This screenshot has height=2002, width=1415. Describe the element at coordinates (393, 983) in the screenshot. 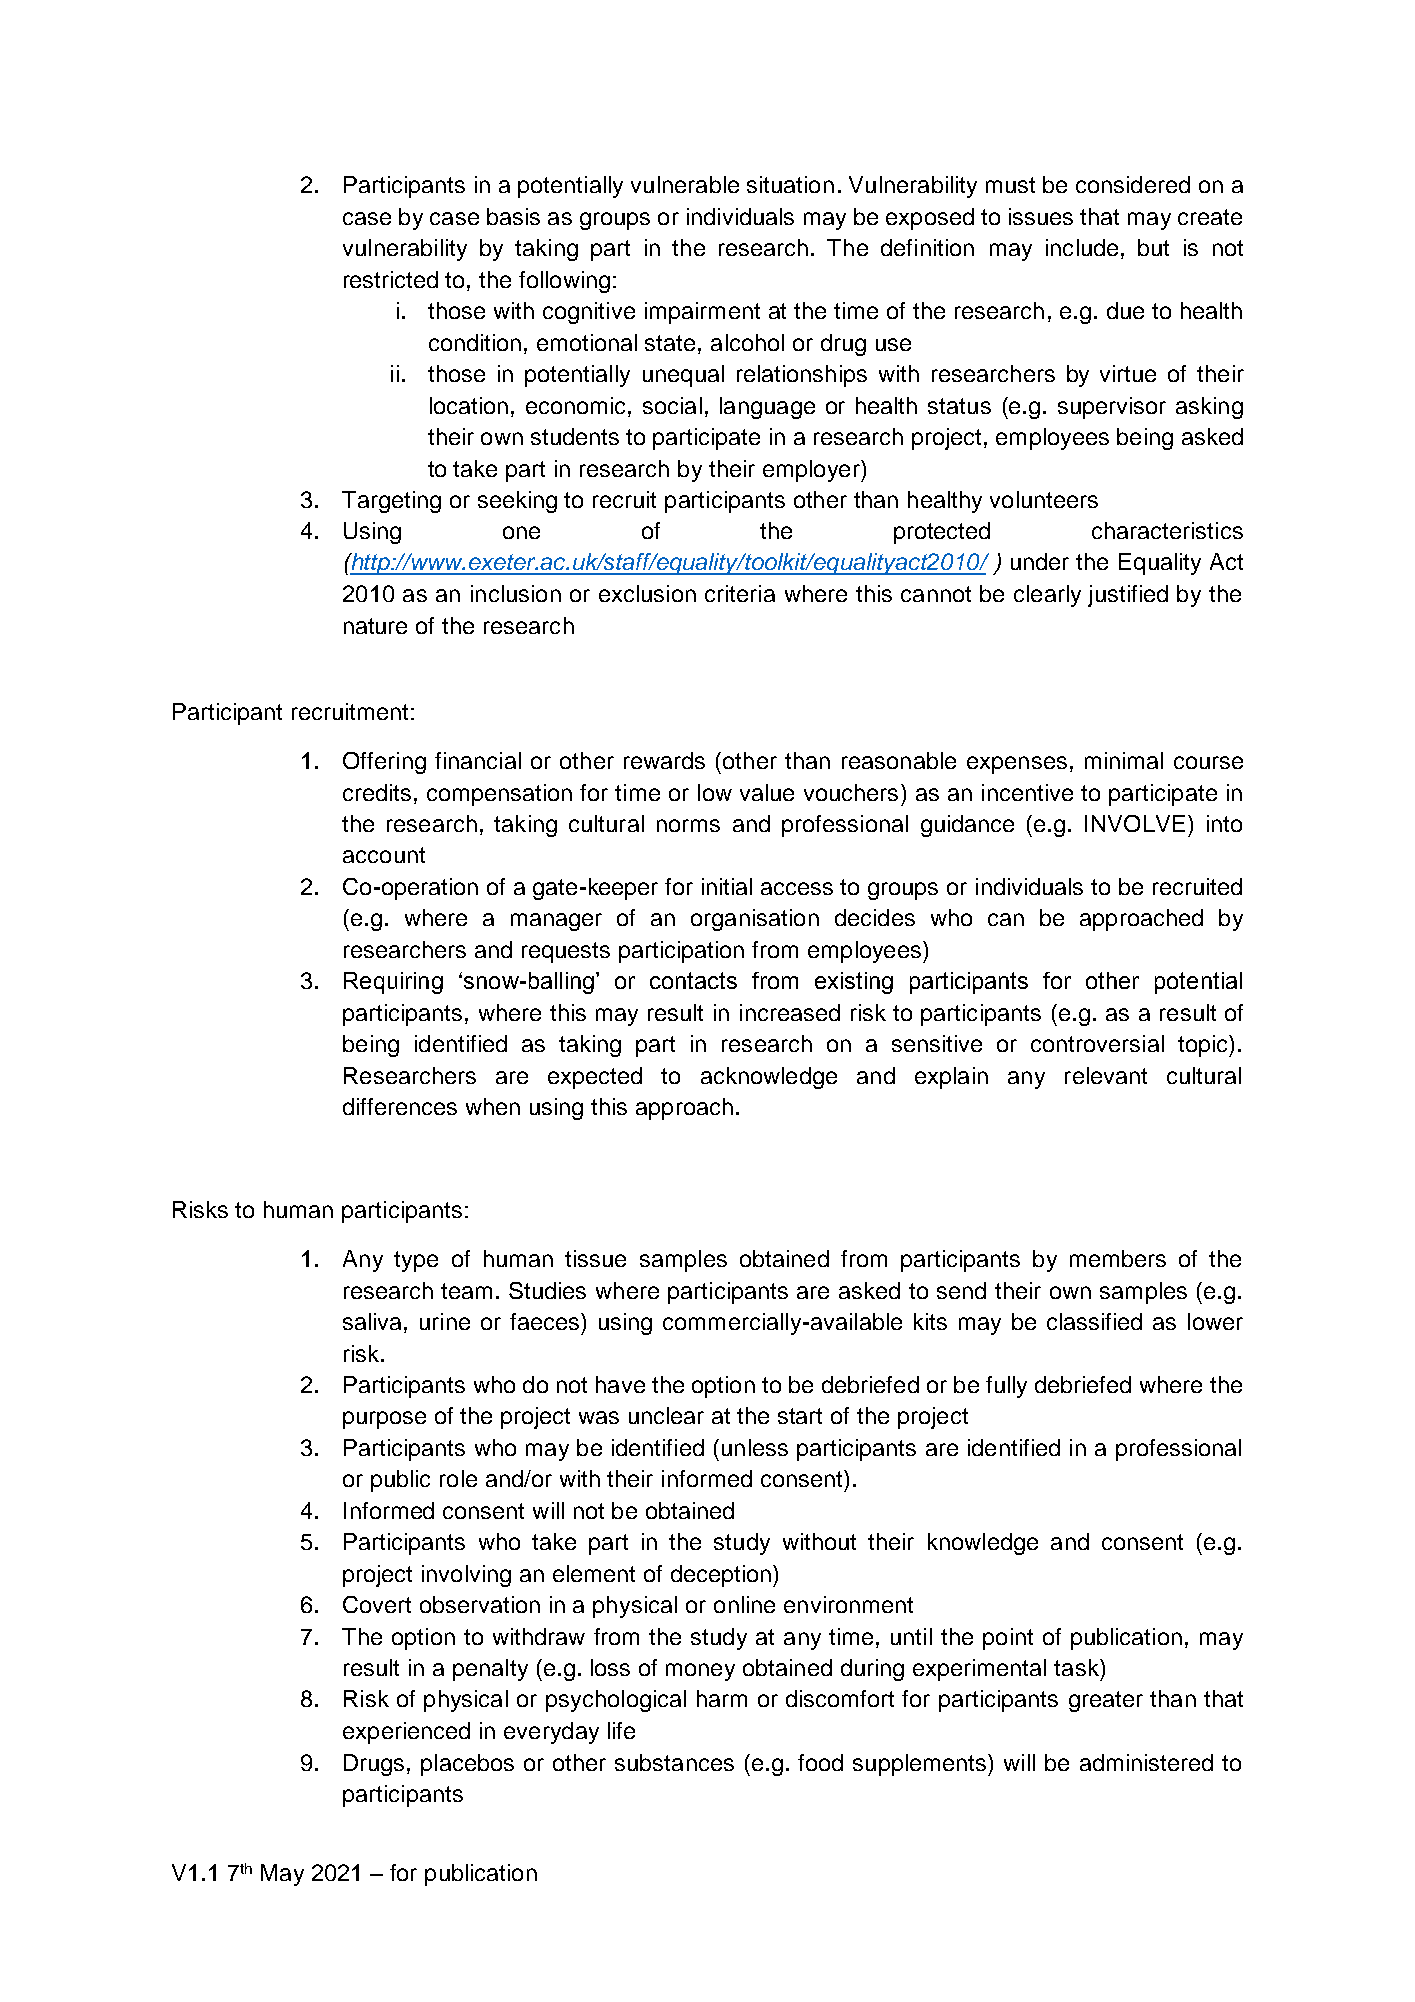

I see `Requiring` at that location.
